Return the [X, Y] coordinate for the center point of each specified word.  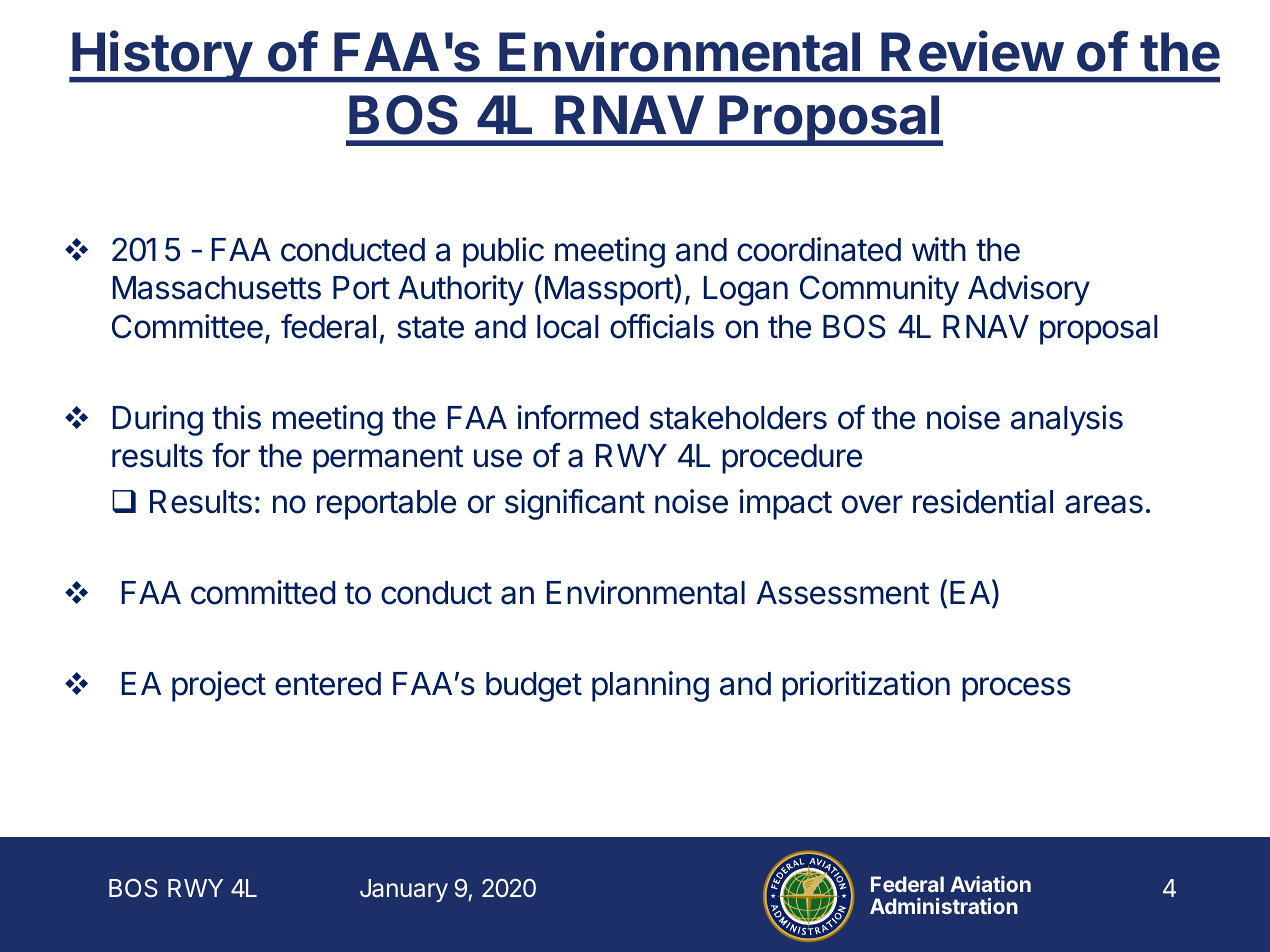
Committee [187, 326]
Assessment [842, 593]
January [404, 890]
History [162, 57]
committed [263, 592]
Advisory [1029, 290]
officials [662, 326]
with [939, 249]
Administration [944, 906]
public [503, 252]
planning [650, 686]
